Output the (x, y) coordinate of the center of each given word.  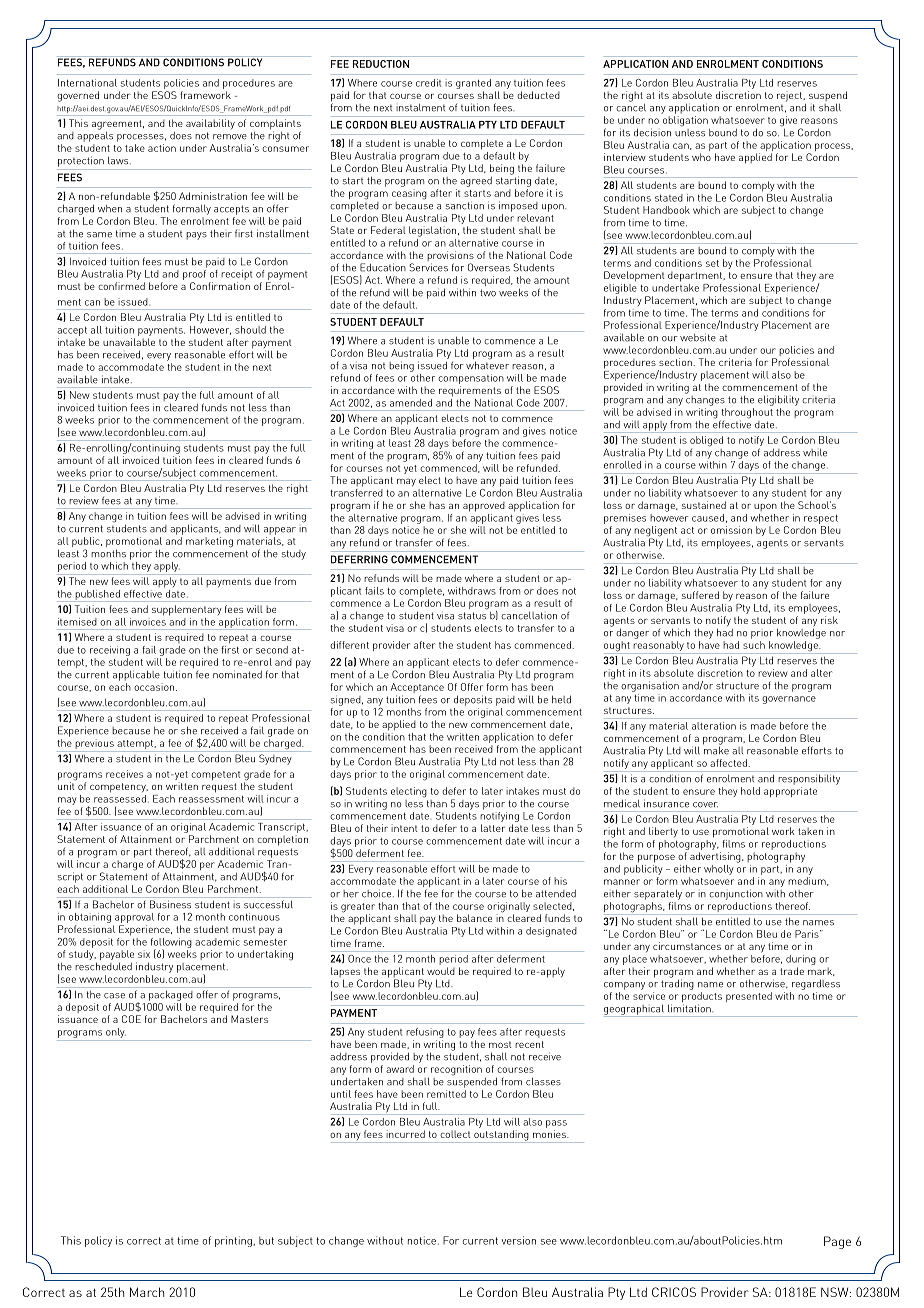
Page (837, 1242)
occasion (155, 687)
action (162, 148)
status (472, 616)
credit (428, 83)
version (519, 1240)
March (147, 1292)
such (754, 645)
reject (791, 96)
